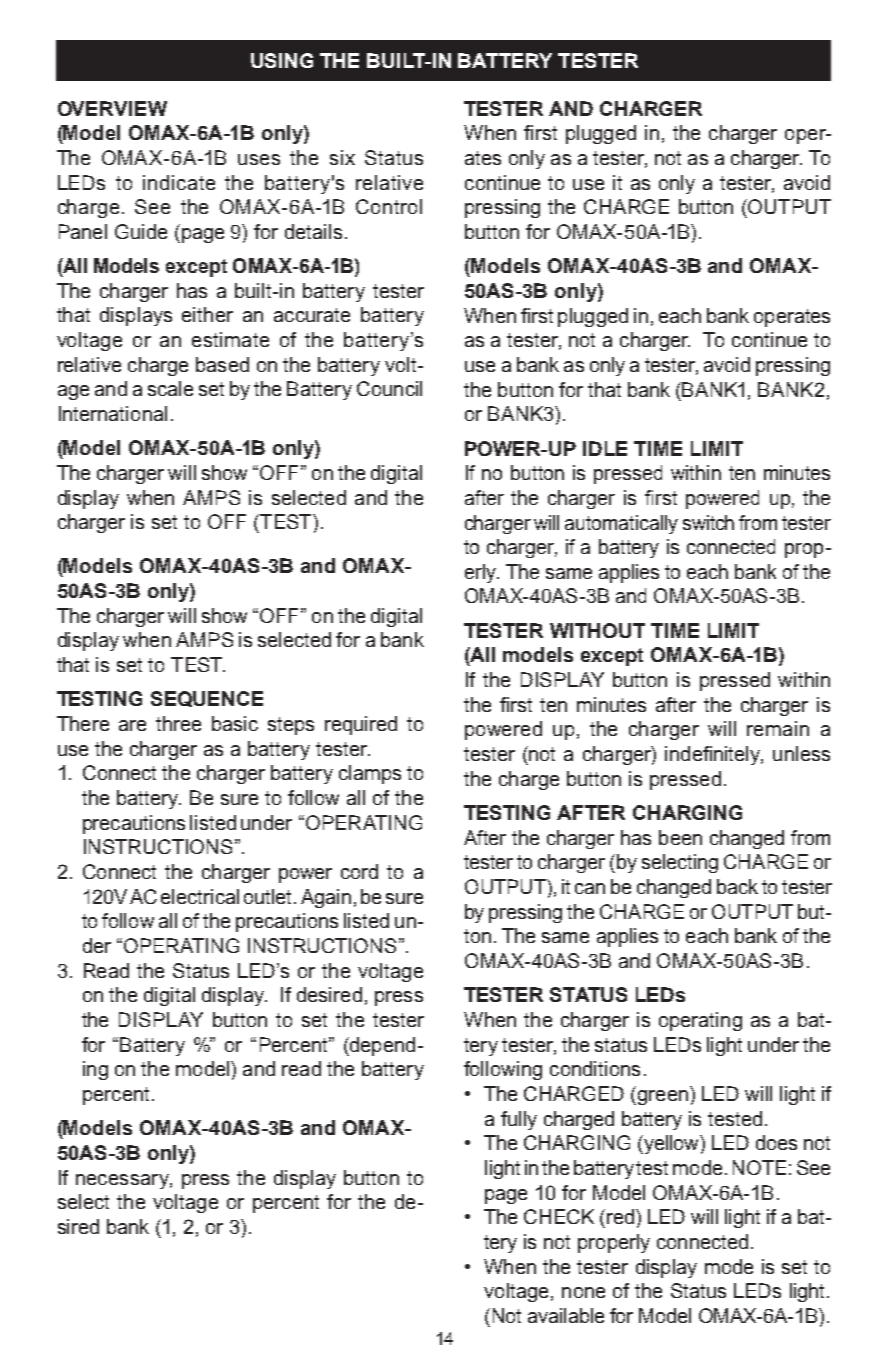 The width and height of the document is (888, 1372). Describe the element at coordinates (361, 725) in the document. I see `required` at that location.
